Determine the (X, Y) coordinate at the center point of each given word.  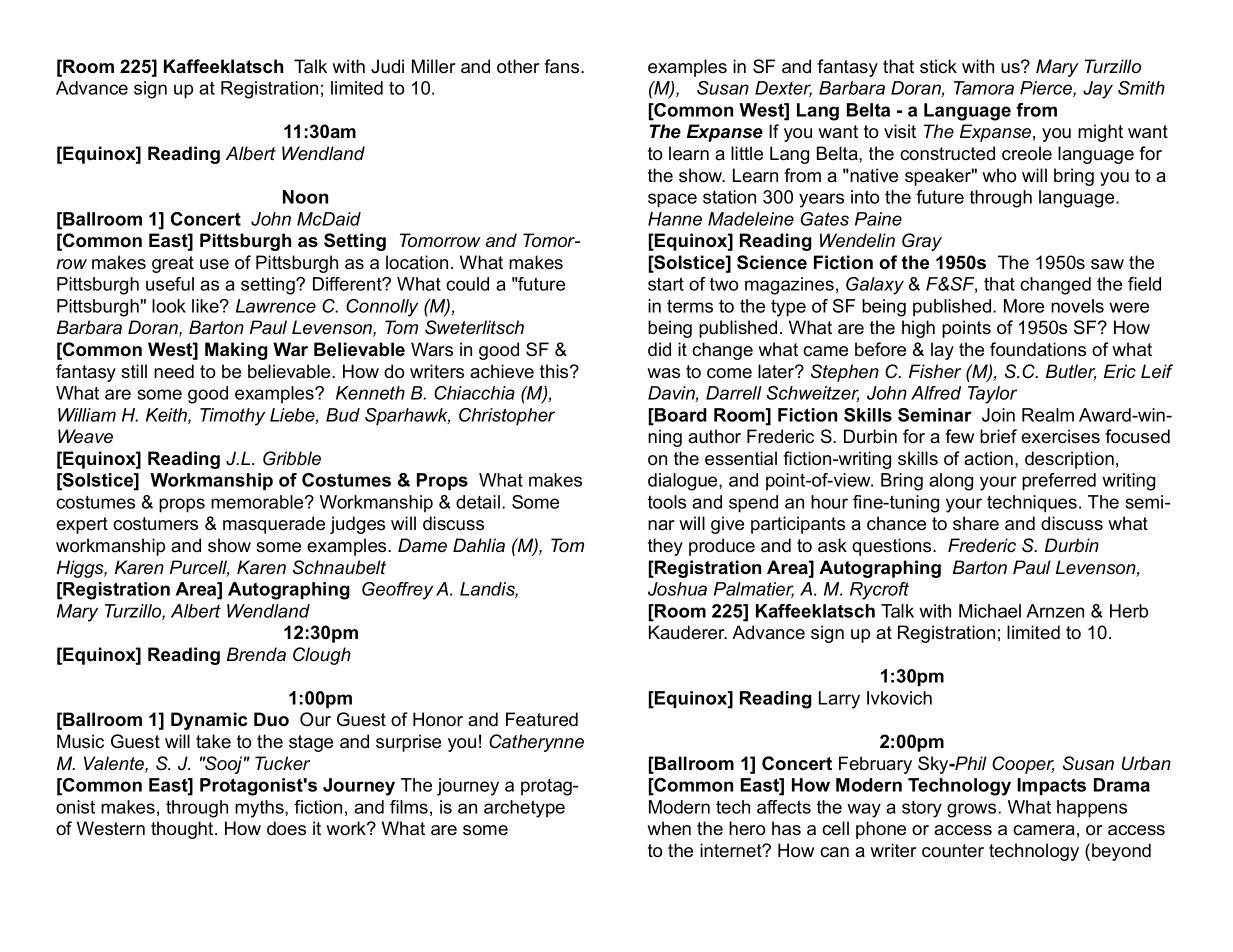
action (988, 458)
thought (183, 830)
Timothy (232, 417)
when (669, 828)
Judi (387, 66)
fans (563, 66)
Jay (1098, 90)
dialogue (684, 482)
